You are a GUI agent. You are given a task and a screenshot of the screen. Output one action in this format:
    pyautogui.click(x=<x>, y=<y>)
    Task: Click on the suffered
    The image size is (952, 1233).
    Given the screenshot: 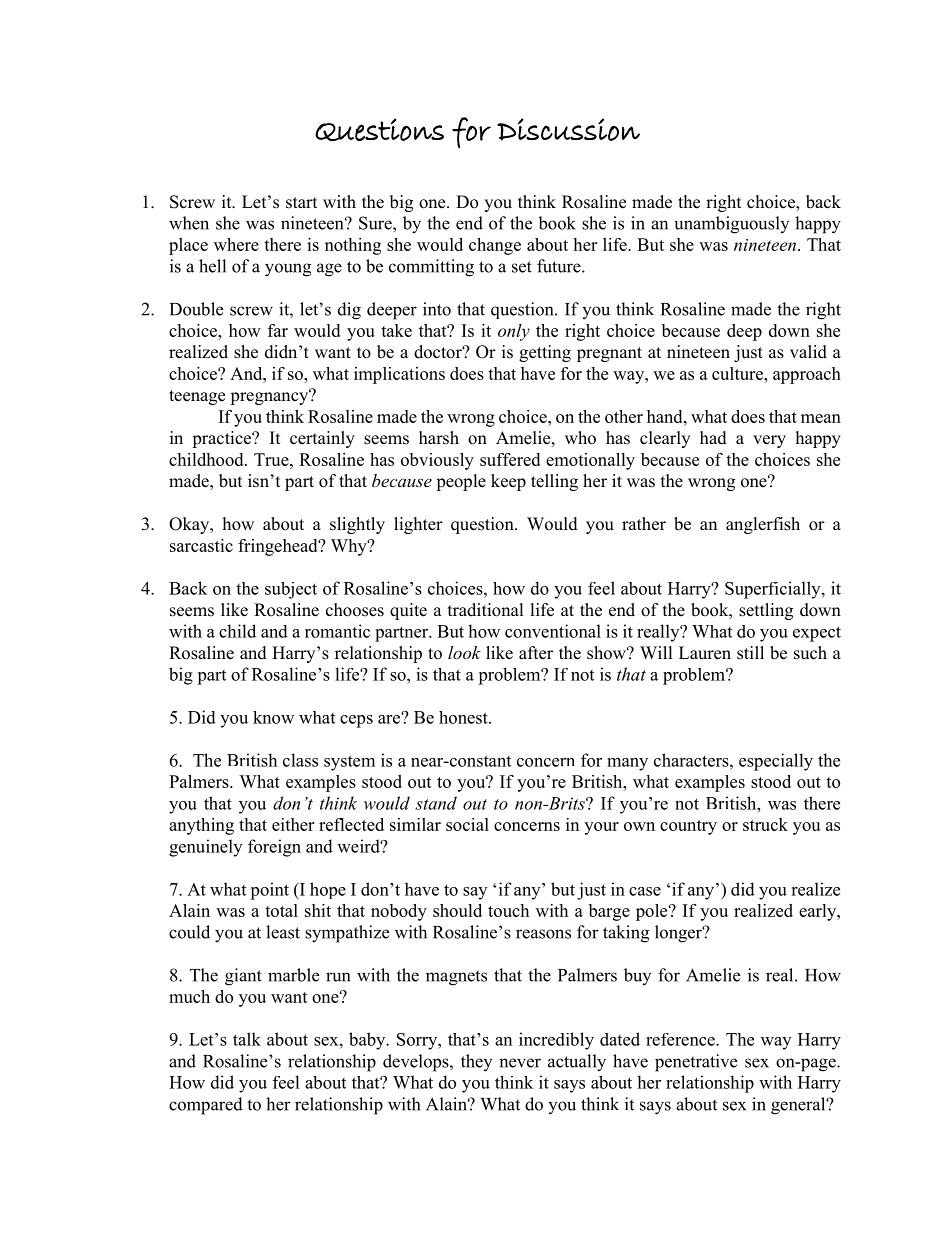 What is the action you would take?
    pyautogui.click(x=510, y=459)
